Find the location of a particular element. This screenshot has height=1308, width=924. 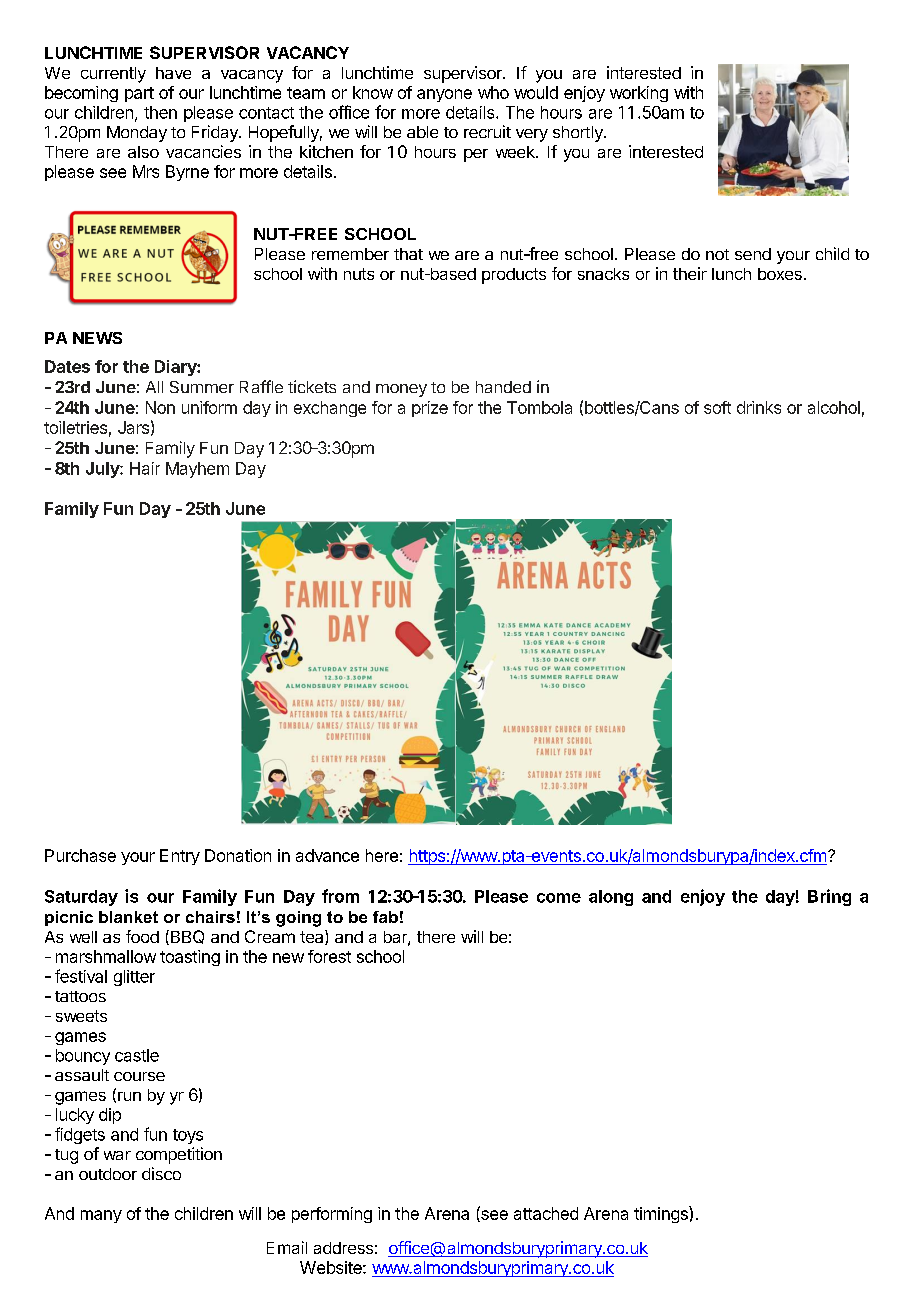

disco is located at coordinates (161, 1173).
